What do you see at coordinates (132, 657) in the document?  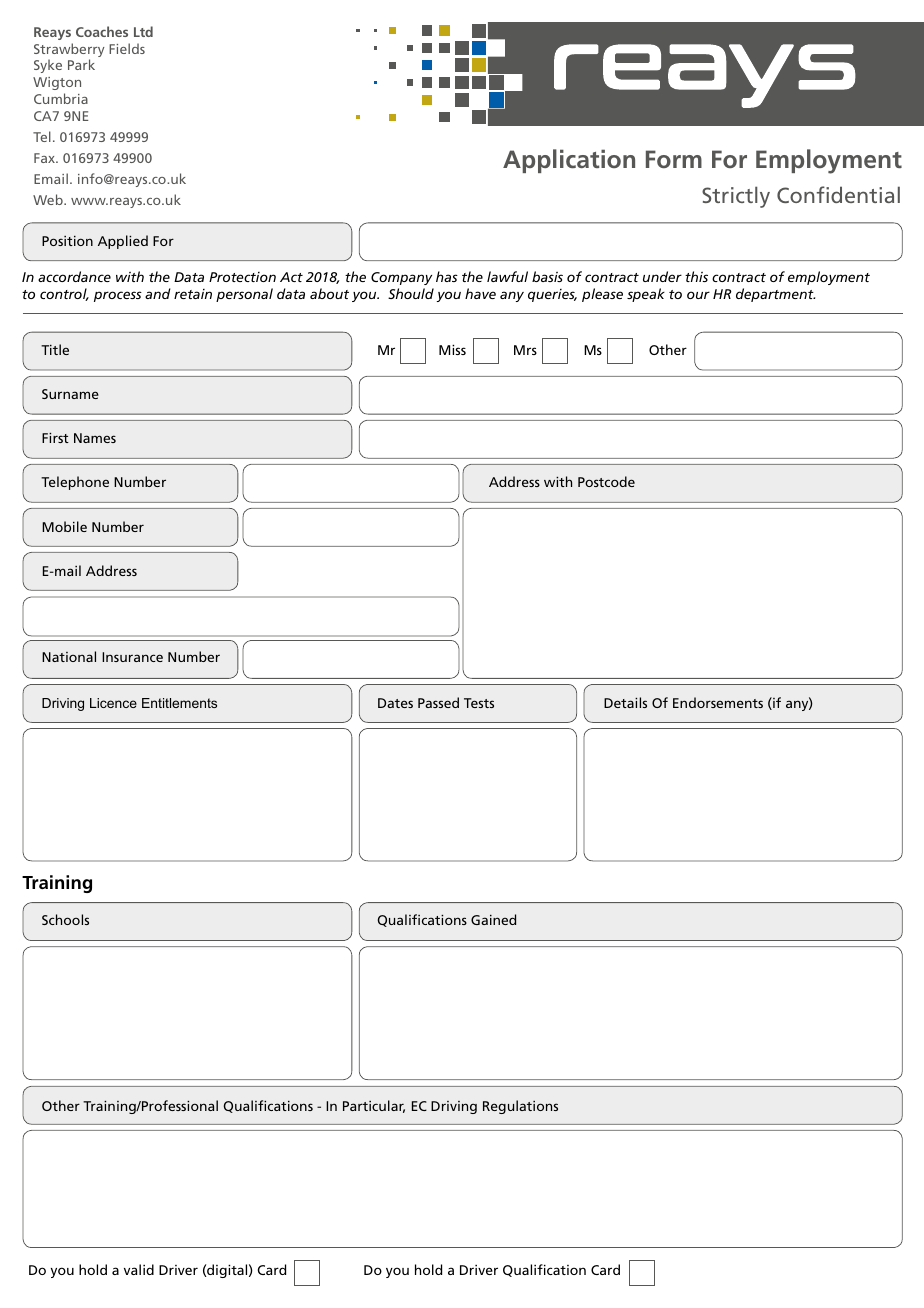 I see `Insurance` at bounding box center [132, 657].
